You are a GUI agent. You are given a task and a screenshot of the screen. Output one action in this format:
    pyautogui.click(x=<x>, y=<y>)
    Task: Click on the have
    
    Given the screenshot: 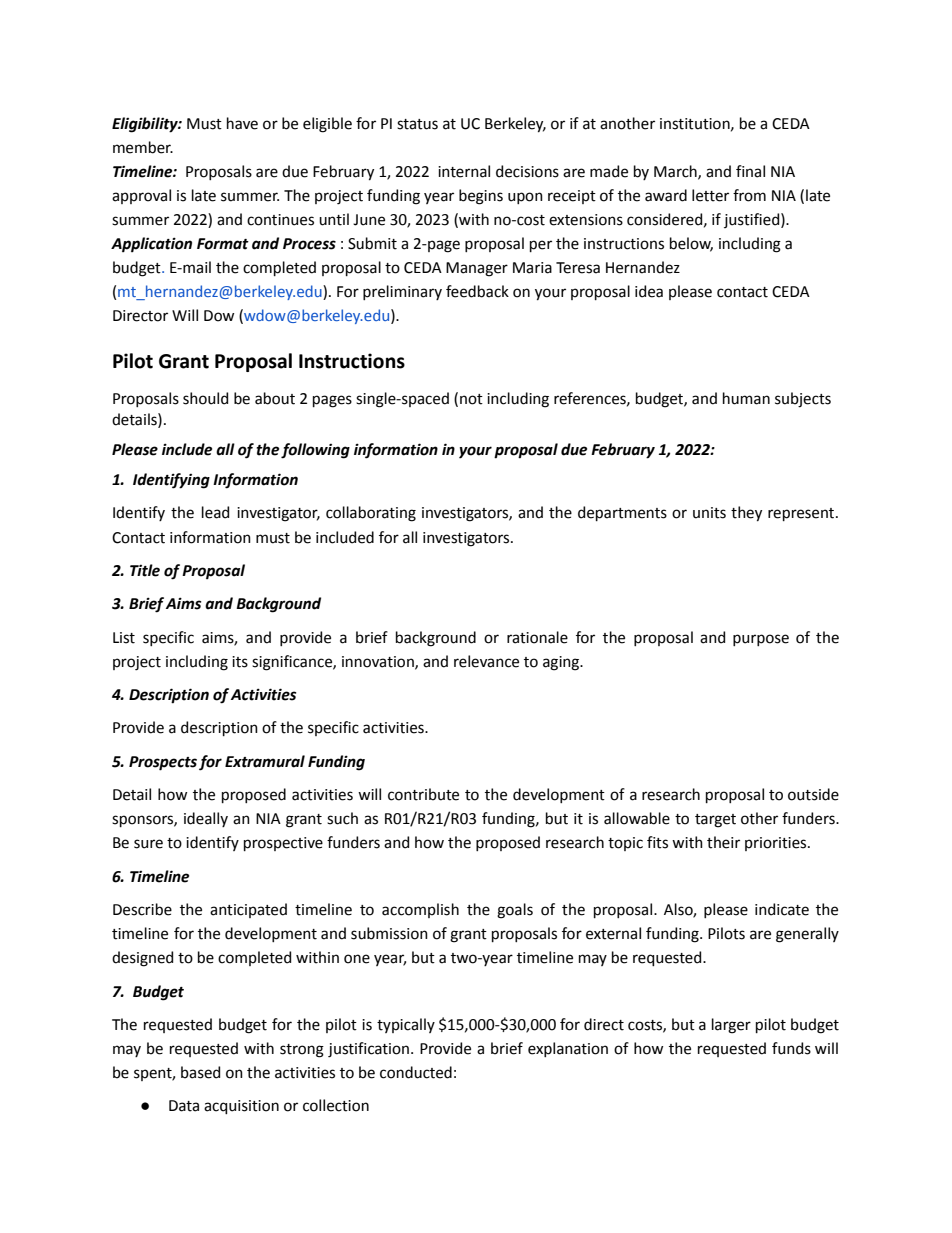 What is the action you would take?
    pyautogui.click(x=242, y=123)
